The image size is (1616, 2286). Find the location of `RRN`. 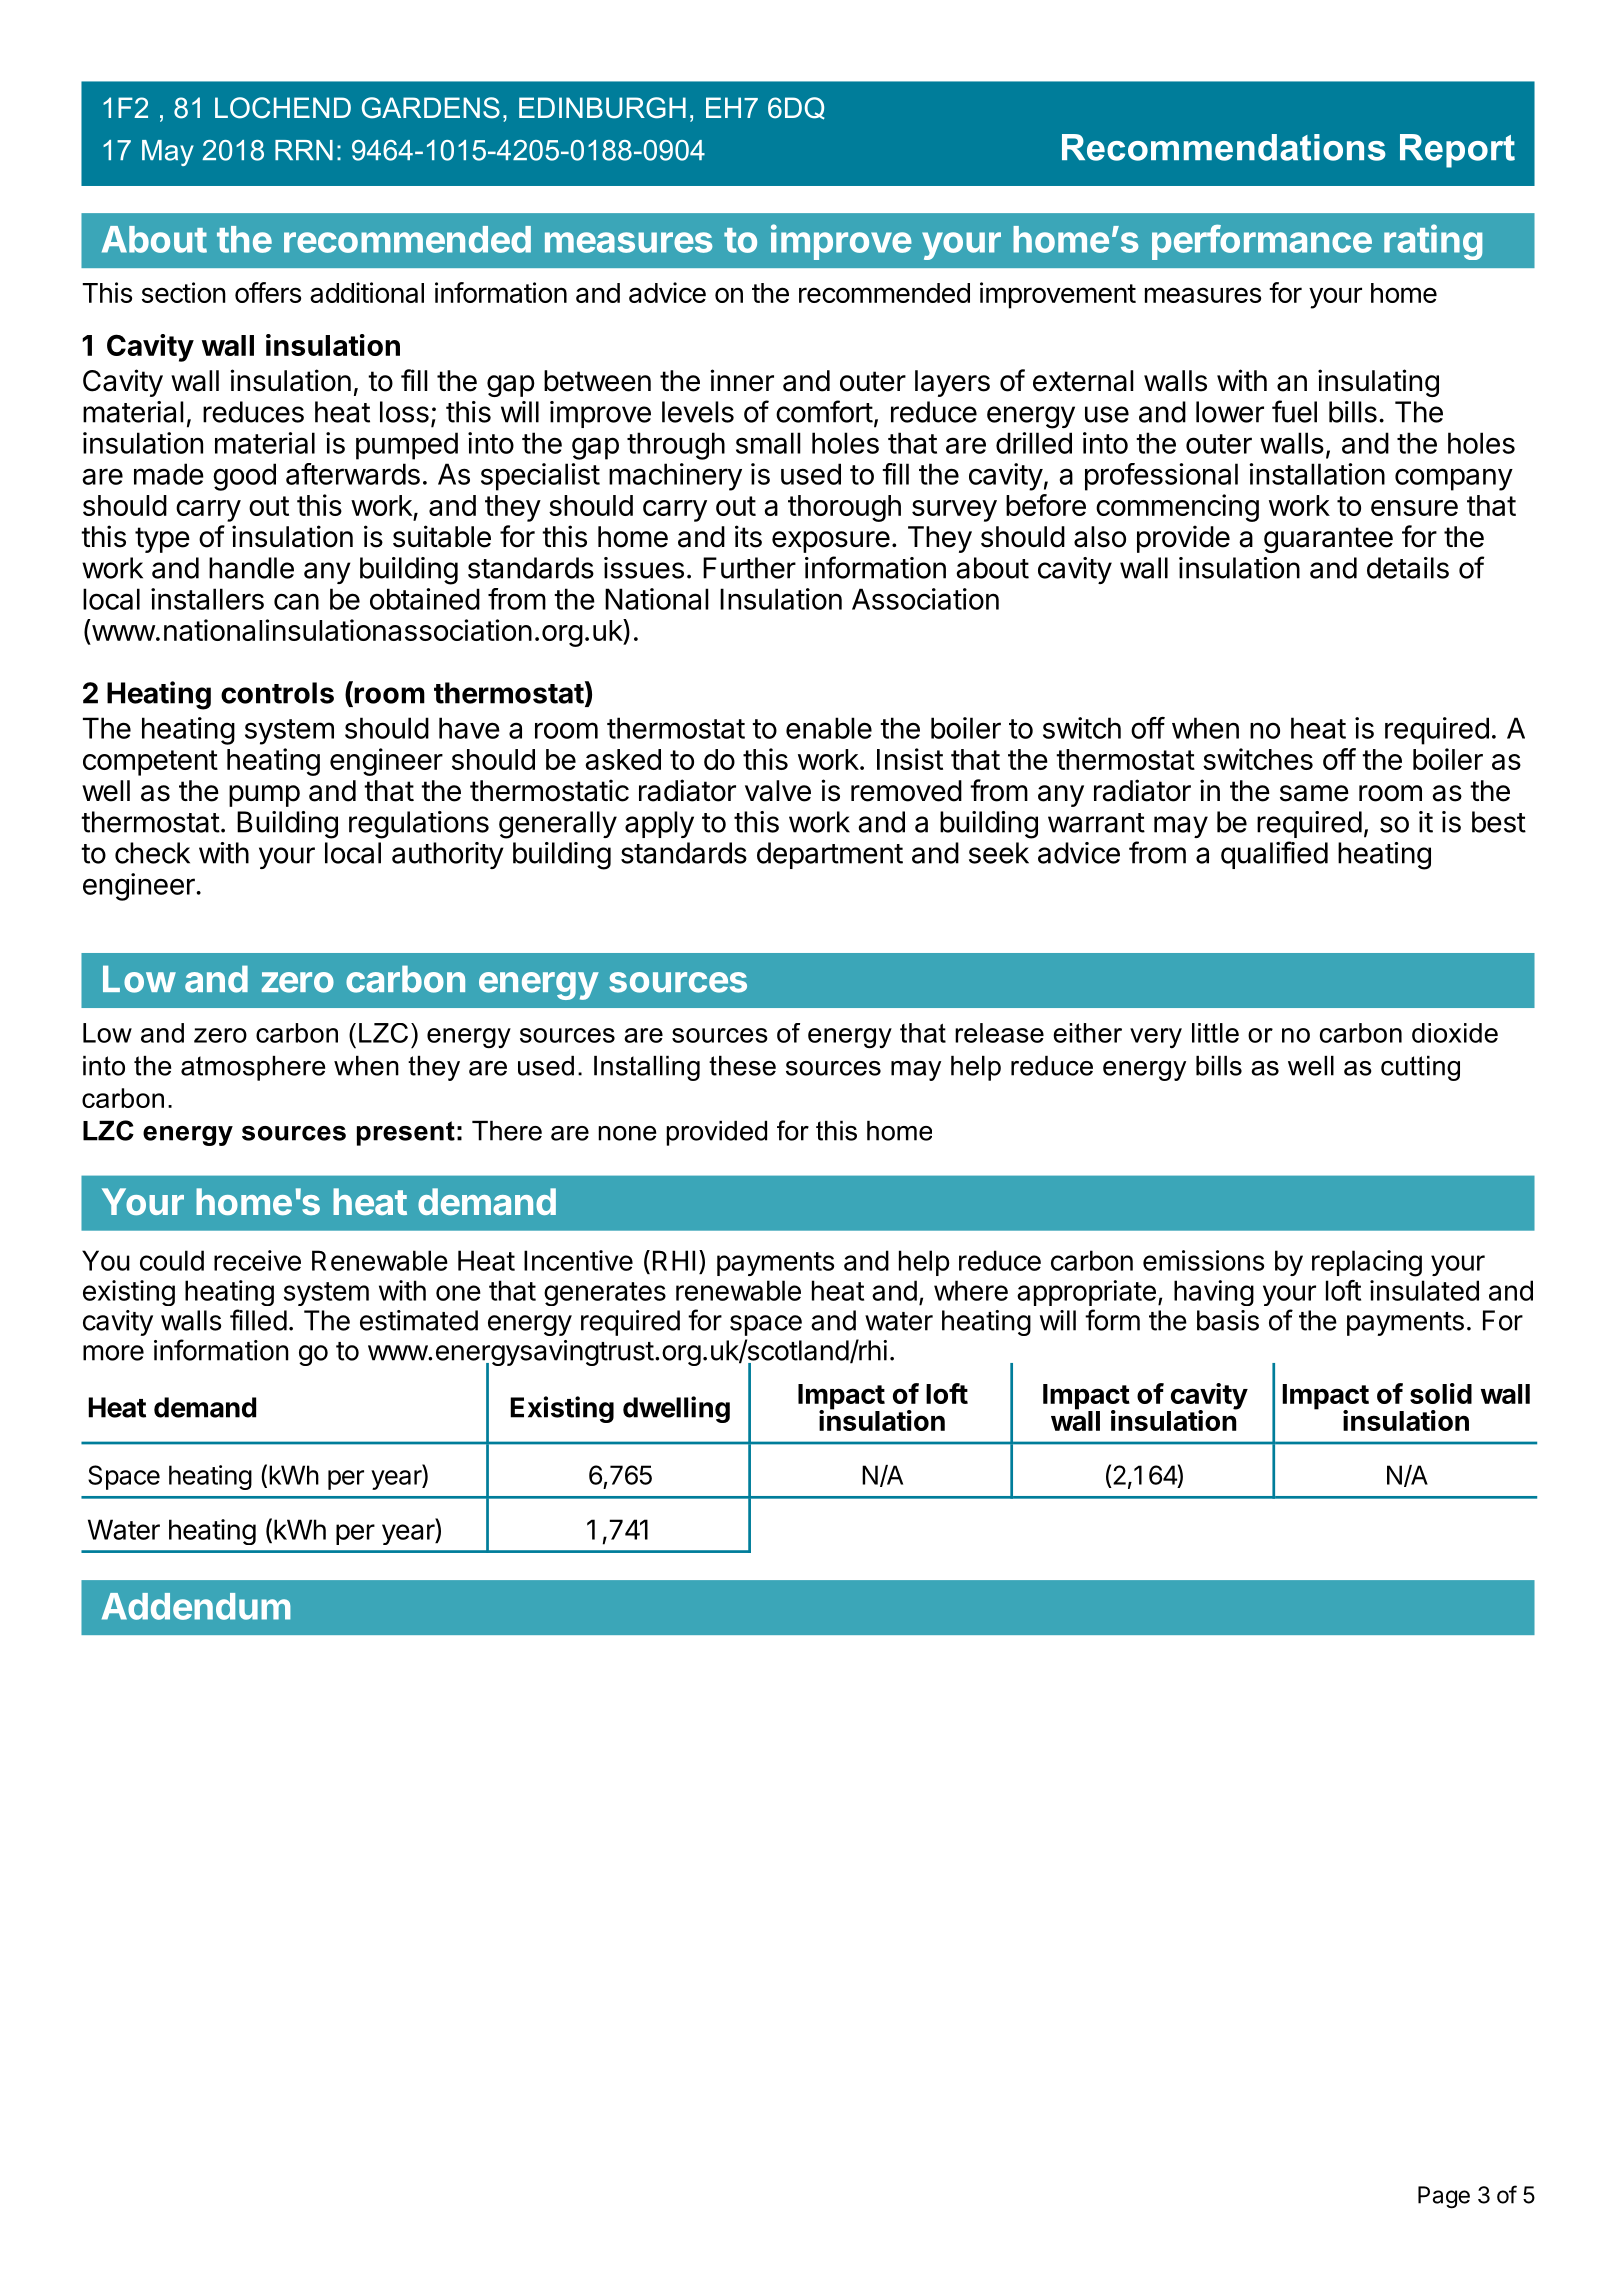

RRN is located at coordinates (304, 150).
